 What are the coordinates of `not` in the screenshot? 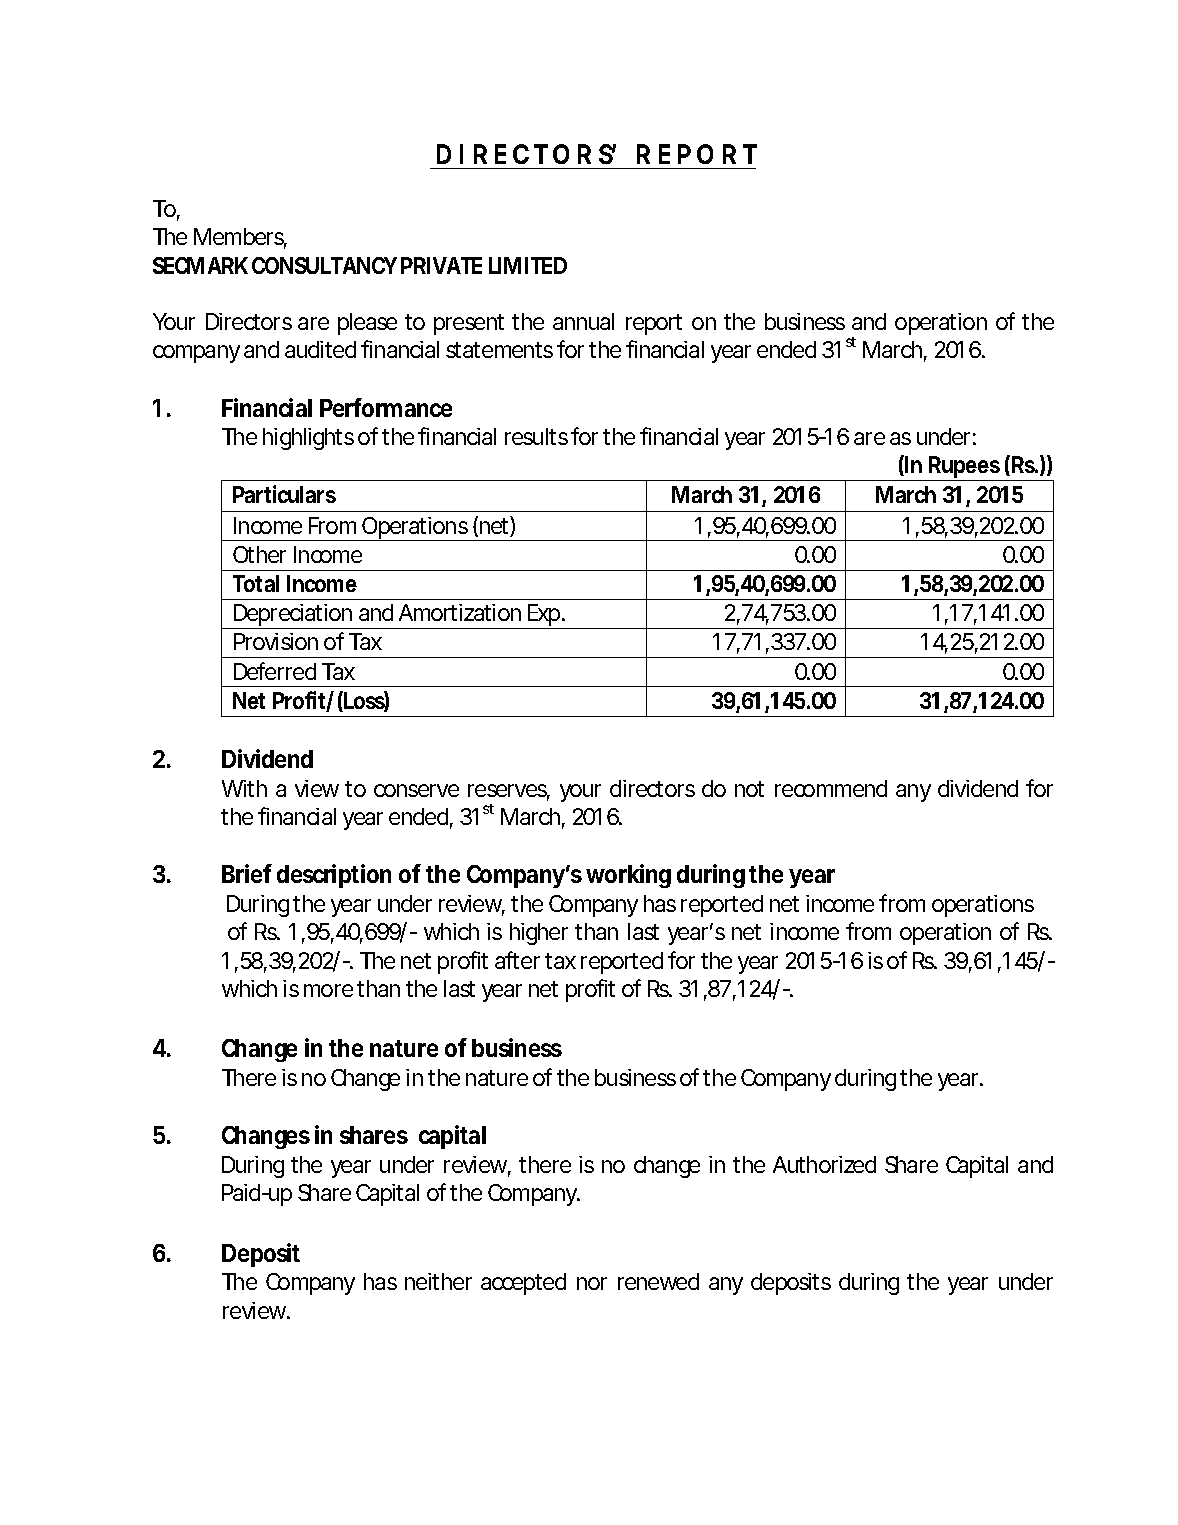 It's located at (749, 789).
